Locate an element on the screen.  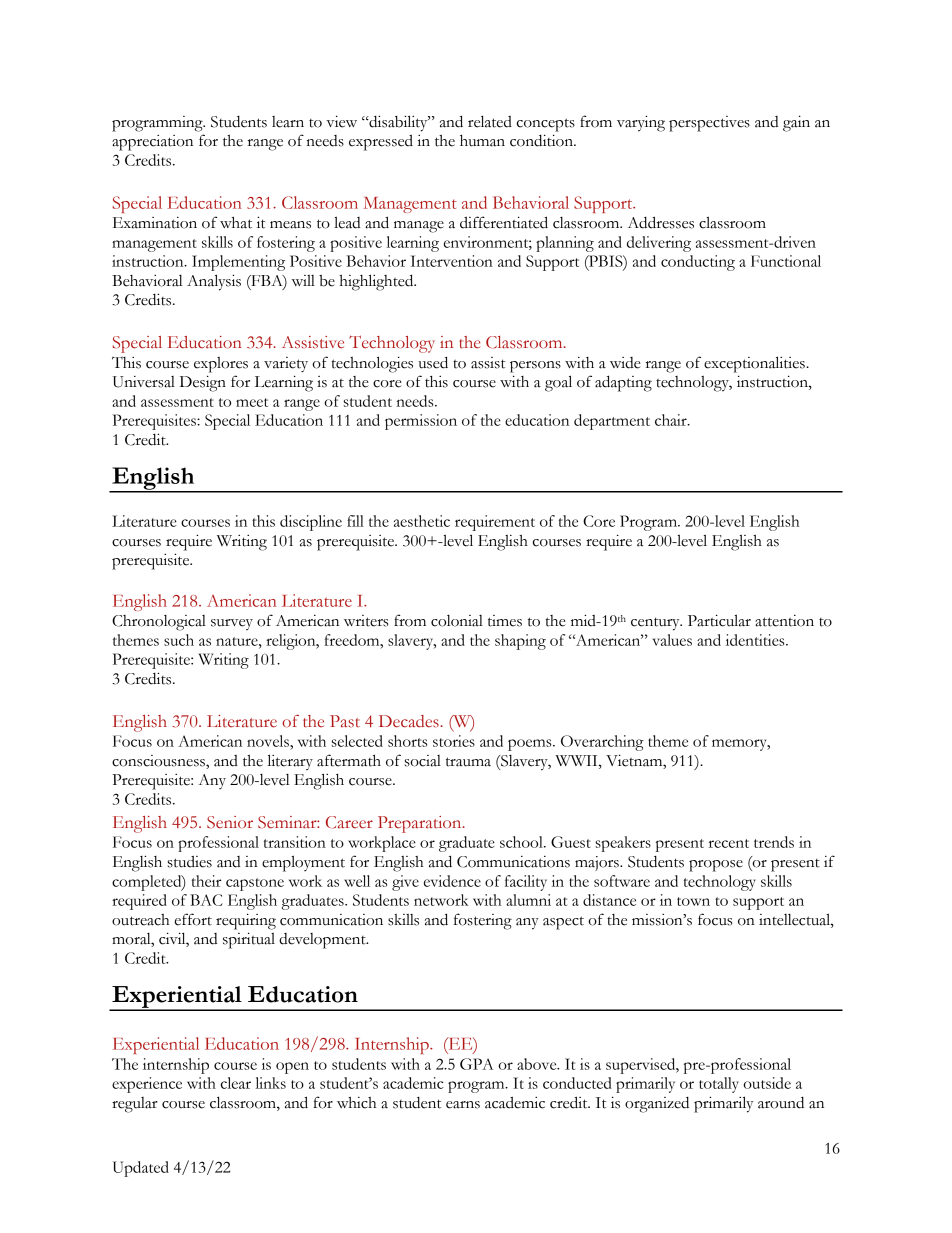
aesthetic is located at coordinates (422, 521).
